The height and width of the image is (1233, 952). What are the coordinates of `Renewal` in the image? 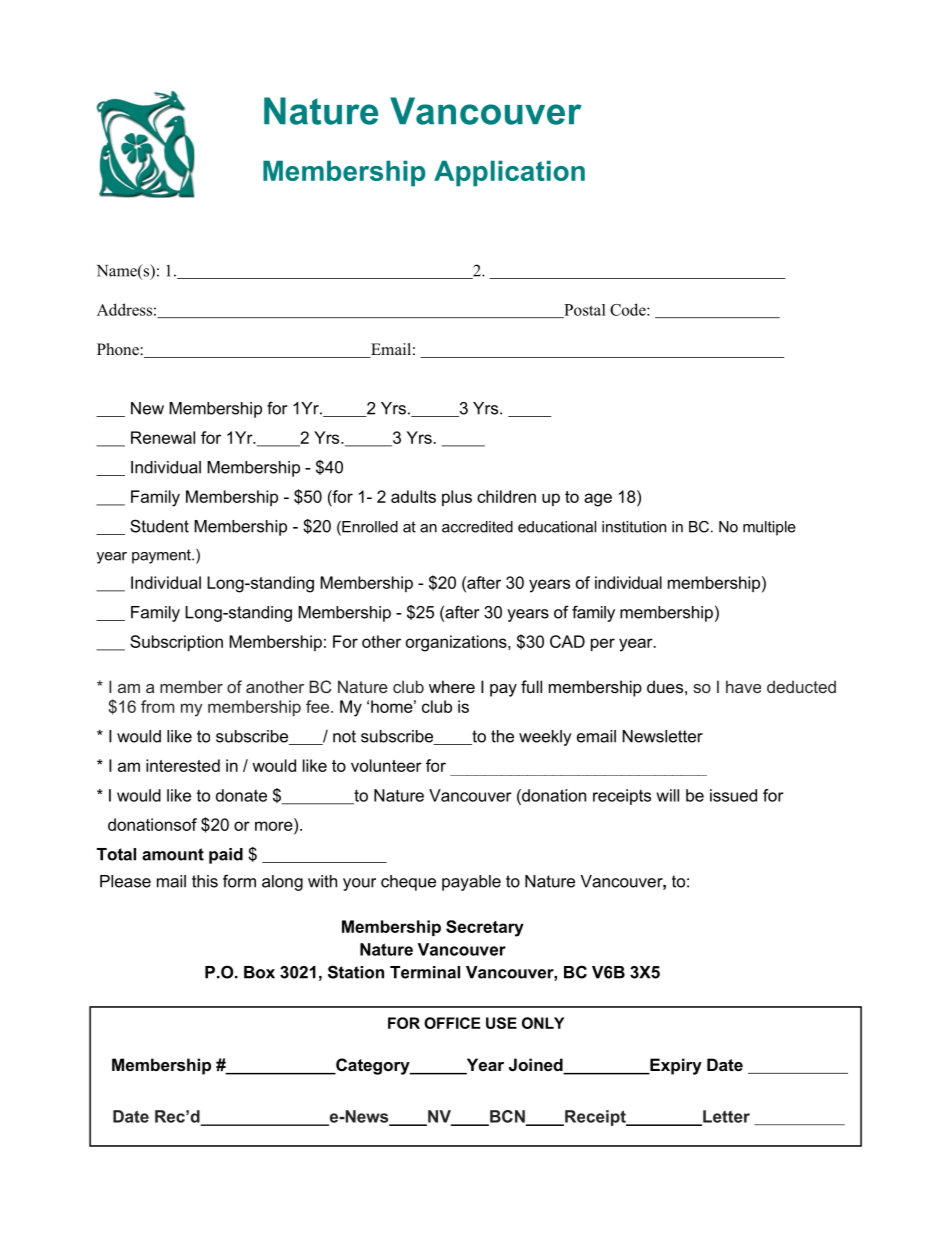 It's located at (163, 437).
